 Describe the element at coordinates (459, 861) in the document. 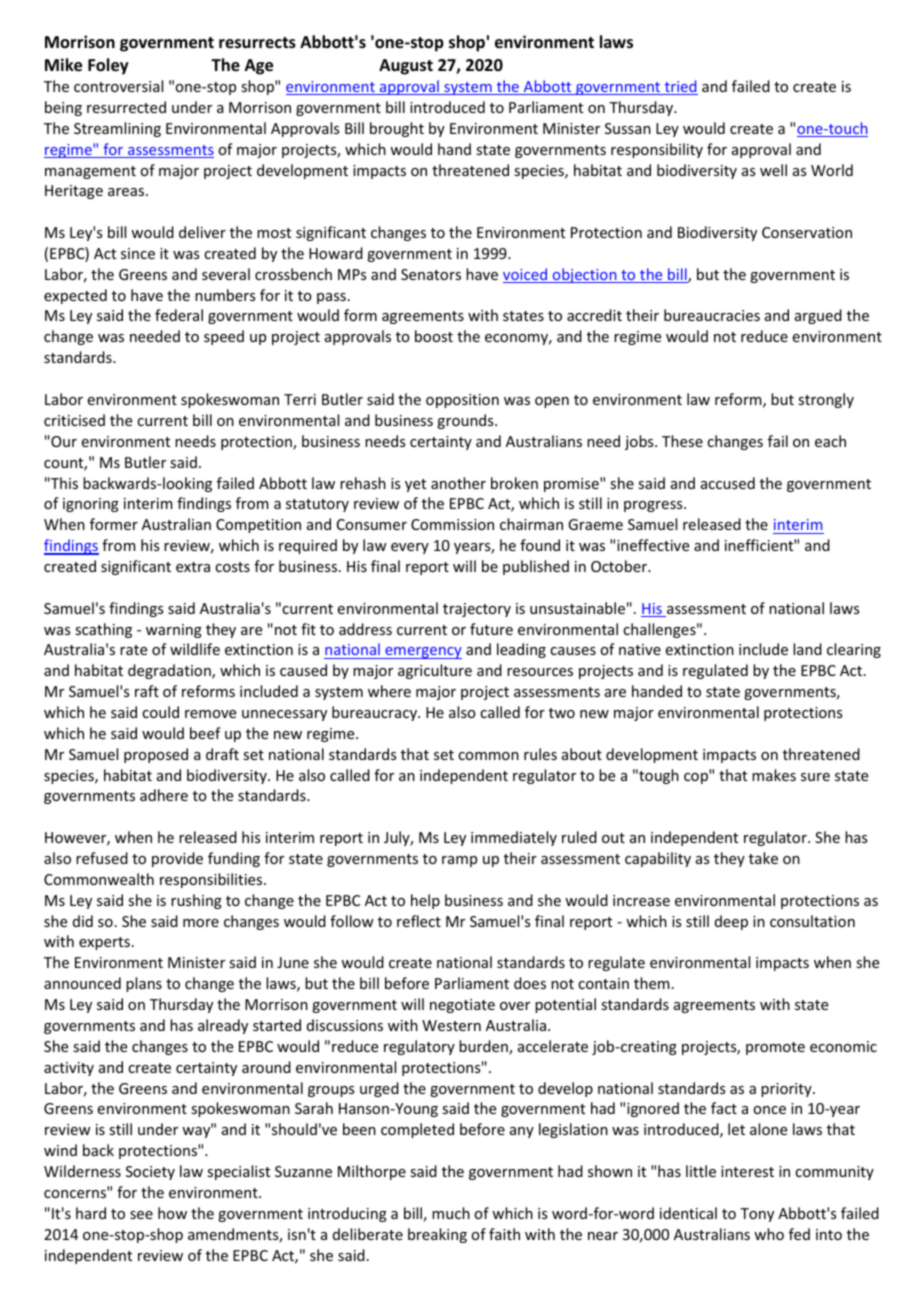

I see `ramp` at that location.
